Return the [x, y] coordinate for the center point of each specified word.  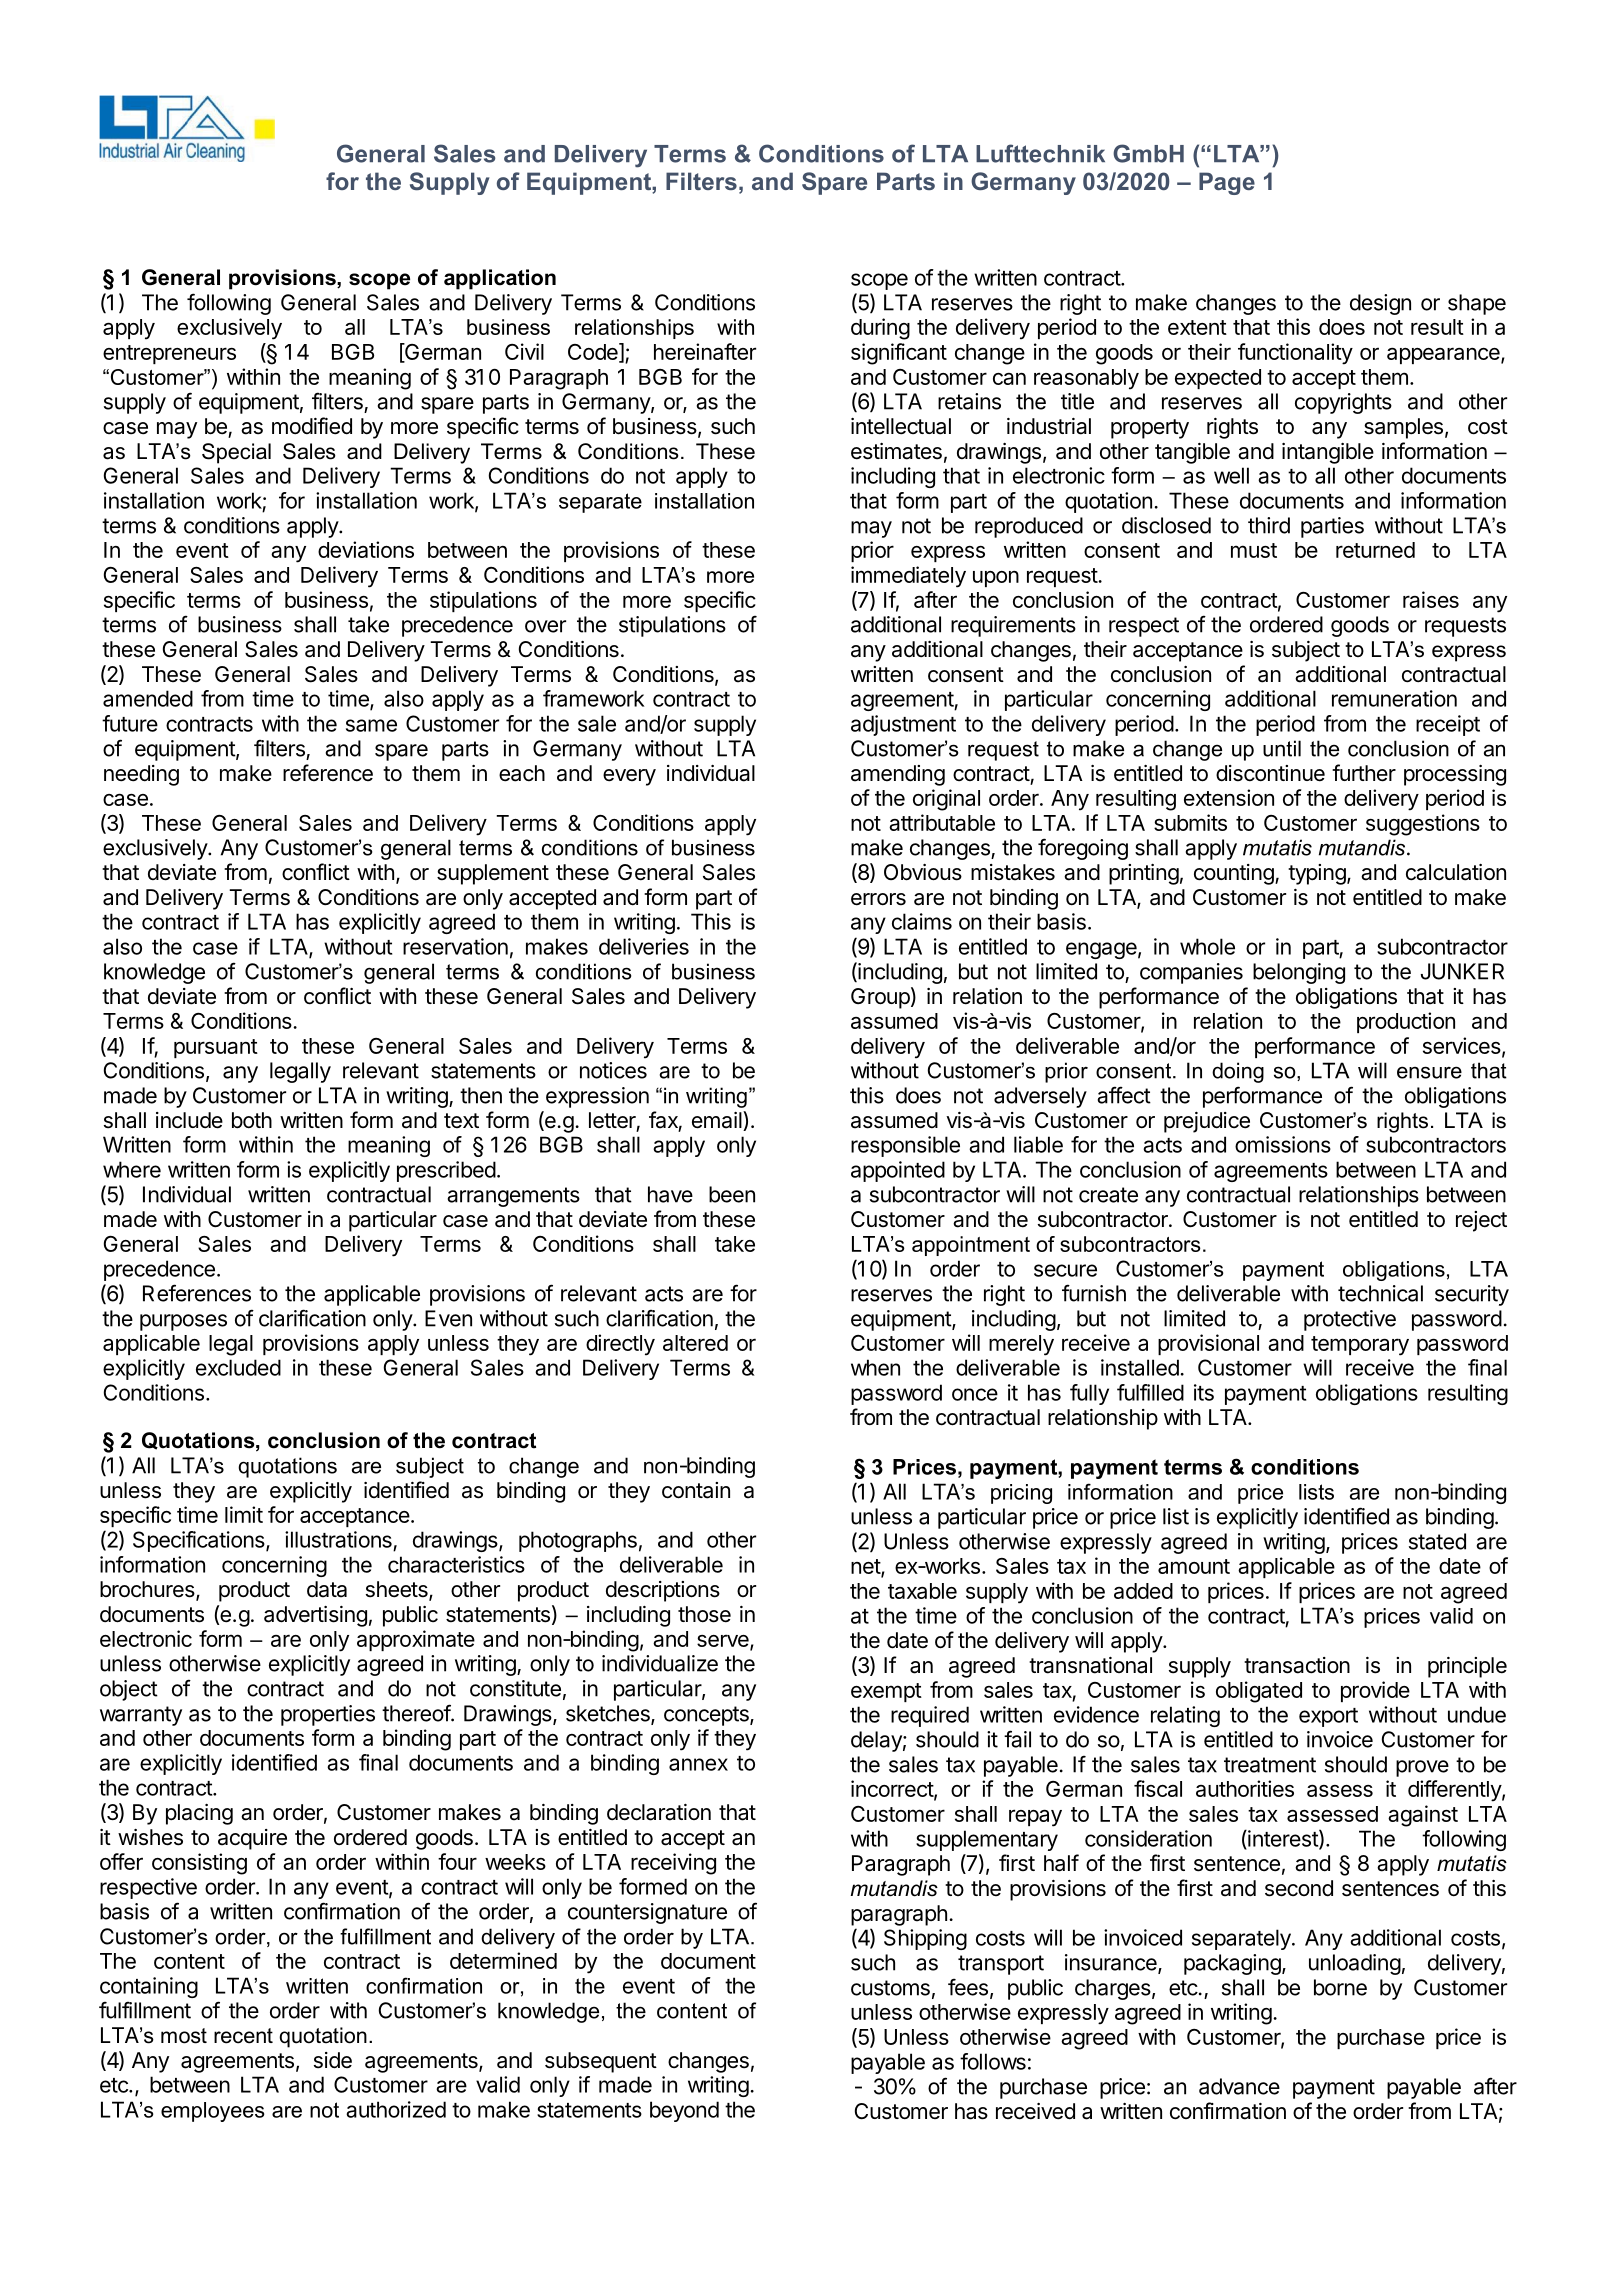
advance [1239, 2086]
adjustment [903, 725]
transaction [1297, 1665]
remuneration [1394, 698]
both [252, 1120]
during [880, 329]
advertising [315, 1616]
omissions [1283, 1144]
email [718, 1121]
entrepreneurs [169, 354]
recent [243, 2036]
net [866, 1568]
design [1380, 304]
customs [890, 1988]
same [371, 725]
